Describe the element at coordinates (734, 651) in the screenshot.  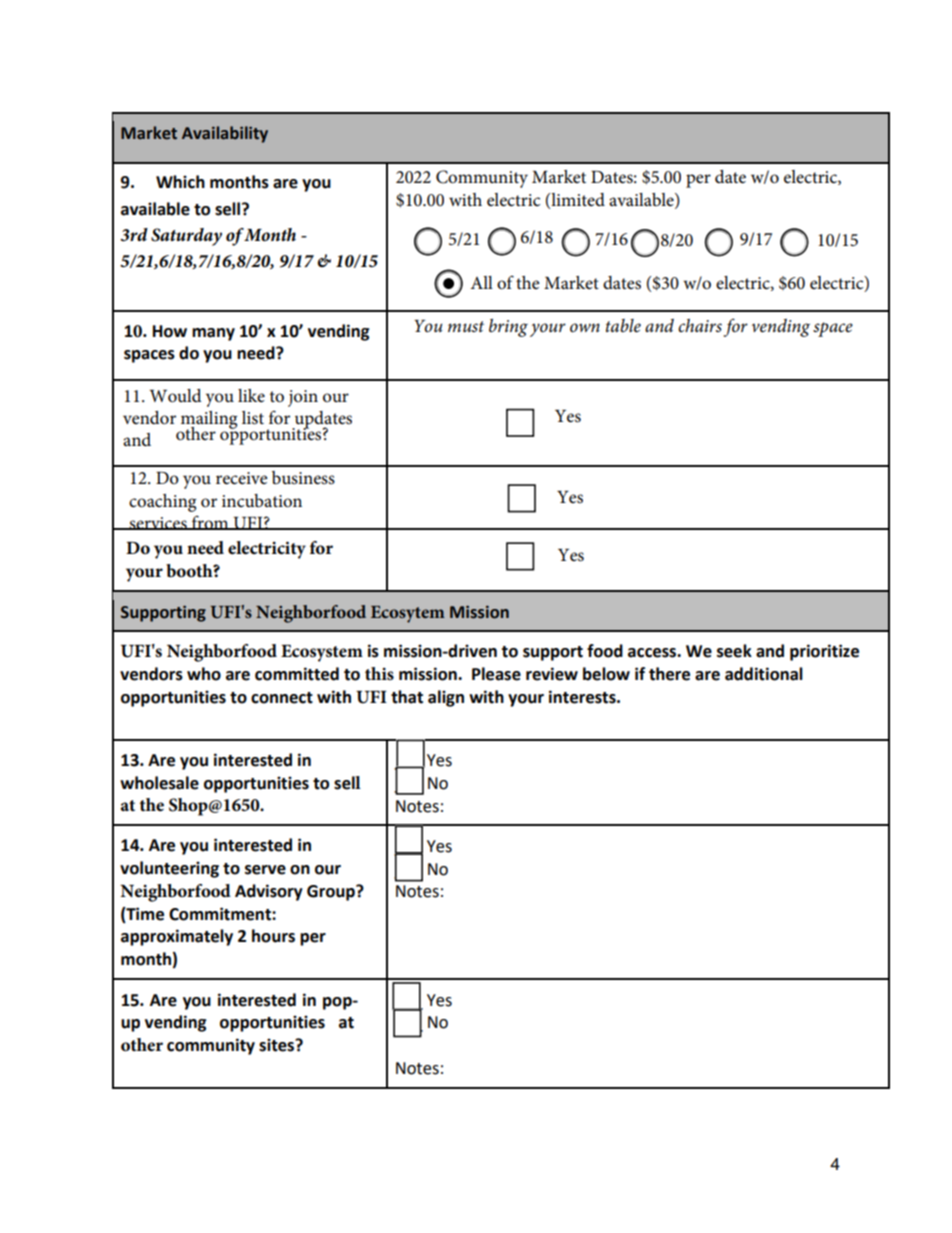
I see `seek` at that location.
